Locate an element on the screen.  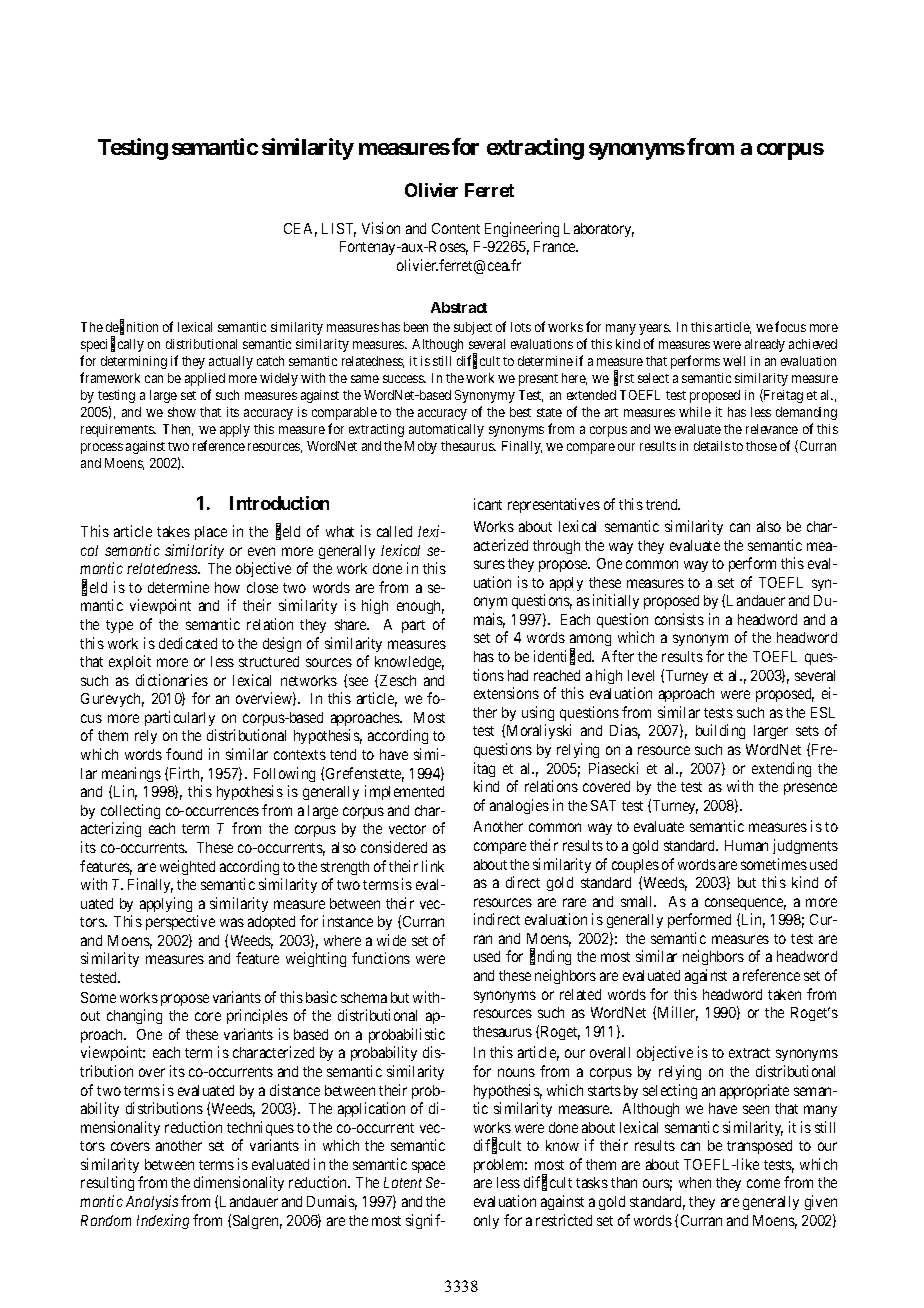
schema is located at coordinates (364, 997).
